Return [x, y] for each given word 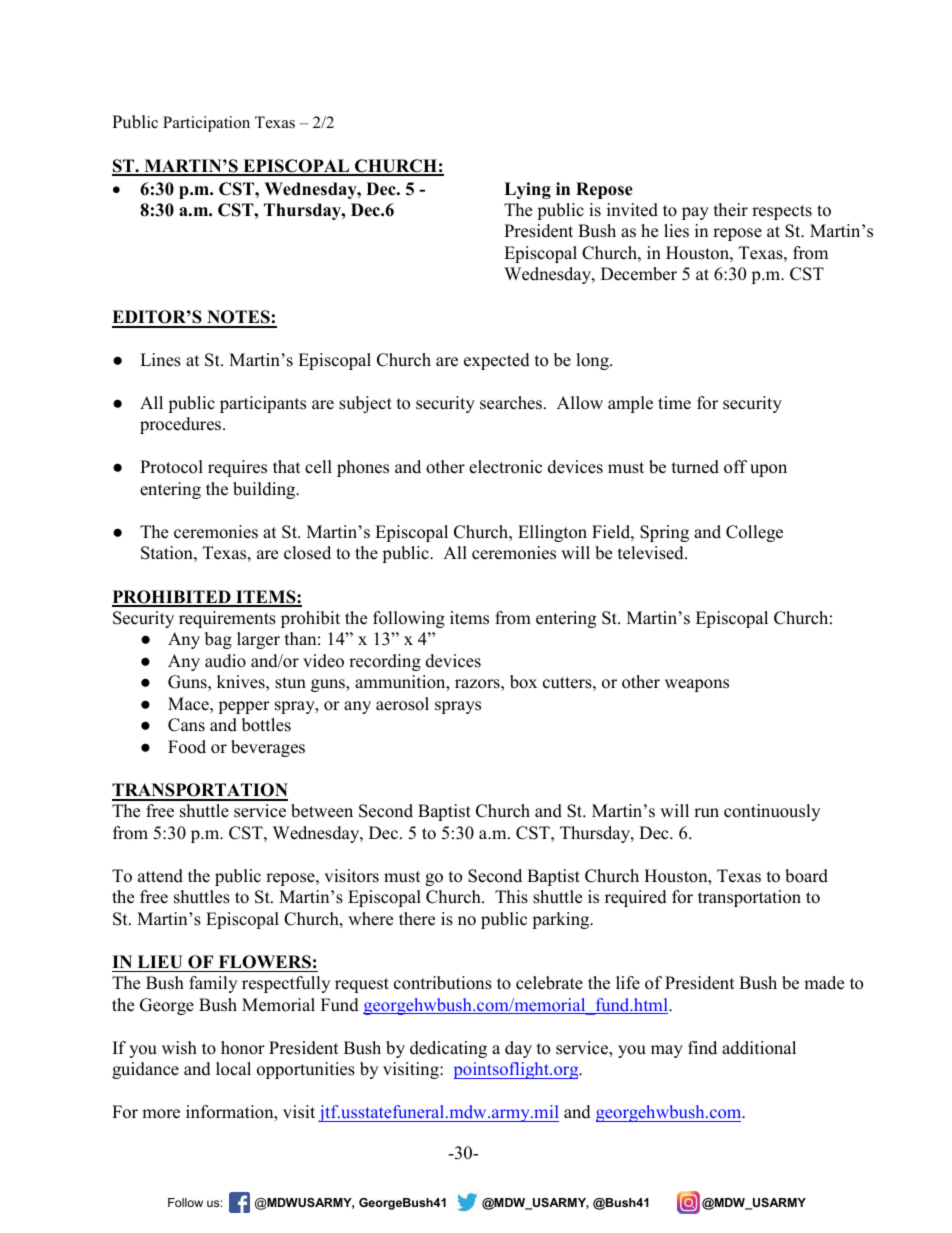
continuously [772, 812]
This [511, 897]
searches [511, 403]
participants [263, 404]
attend [160, 876]
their [731, 210]
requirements [227, 619]
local [233, 1069]
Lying [527, 190]
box [523, 682]
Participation [206, 124]
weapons [697, 685]
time [674, 403]
